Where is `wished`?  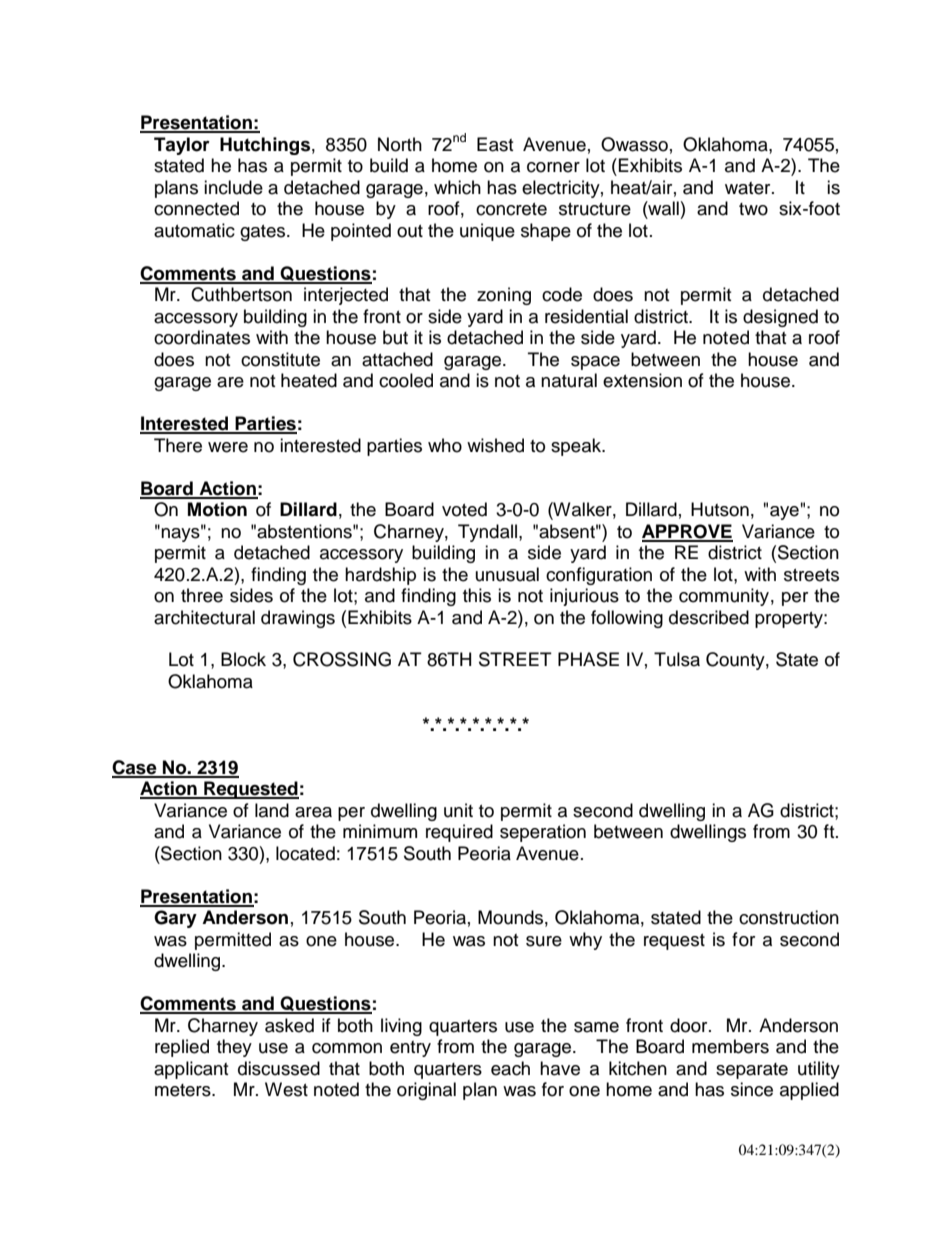
wished is located at coordinates (495, 445).
